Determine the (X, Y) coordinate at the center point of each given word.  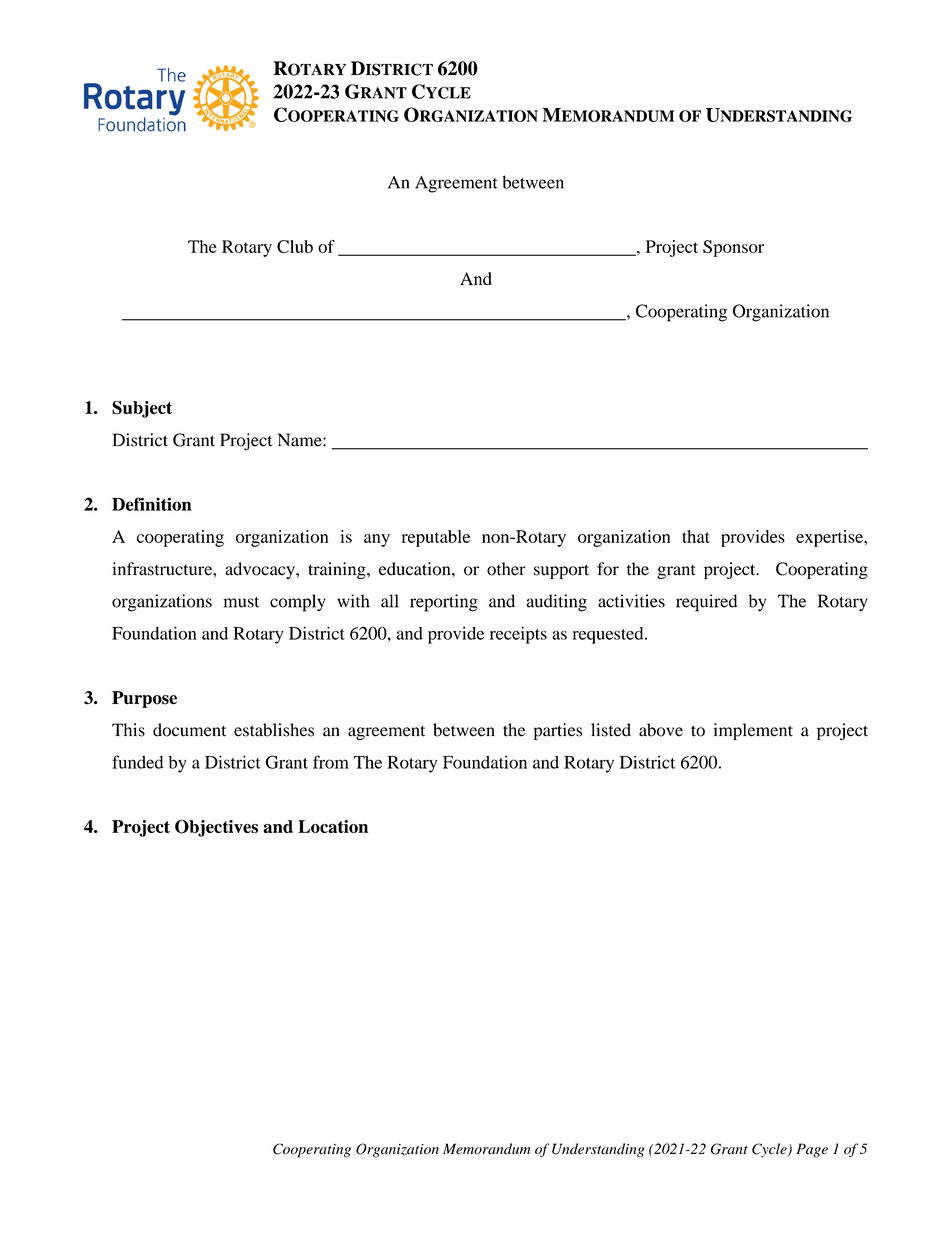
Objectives (216, 828)
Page (812, 1150)
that (696, 536)
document (189, 730)
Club (295, 246)
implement (753, 731)
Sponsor (733, 248)
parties (558, 731)
